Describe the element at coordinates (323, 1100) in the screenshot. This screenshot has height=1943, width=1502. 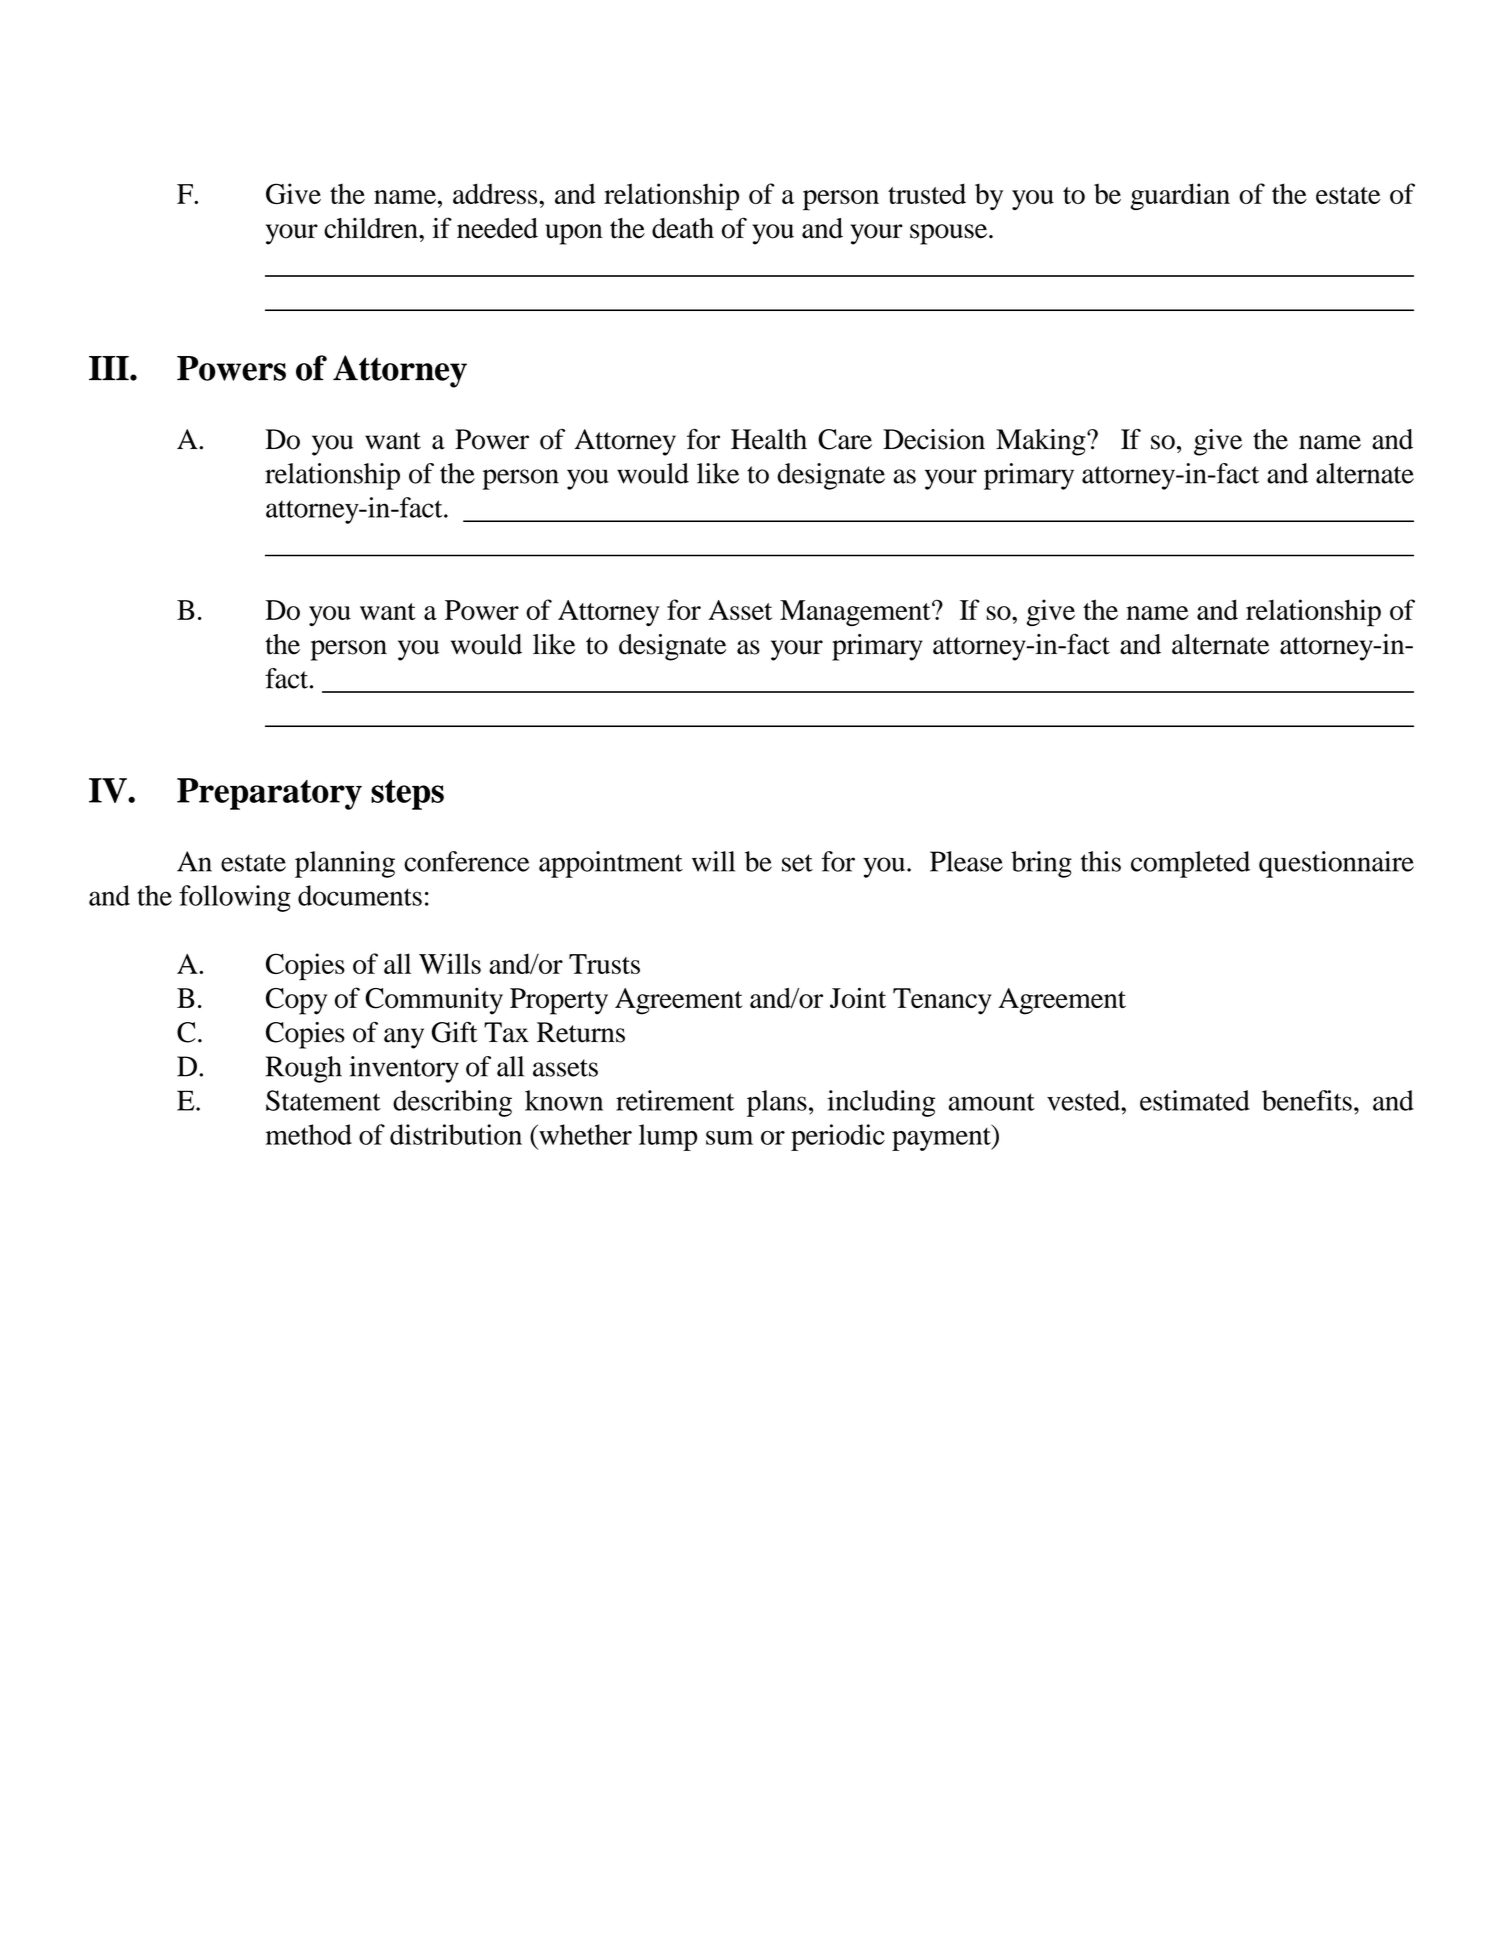
I see `Statement` at that location.
